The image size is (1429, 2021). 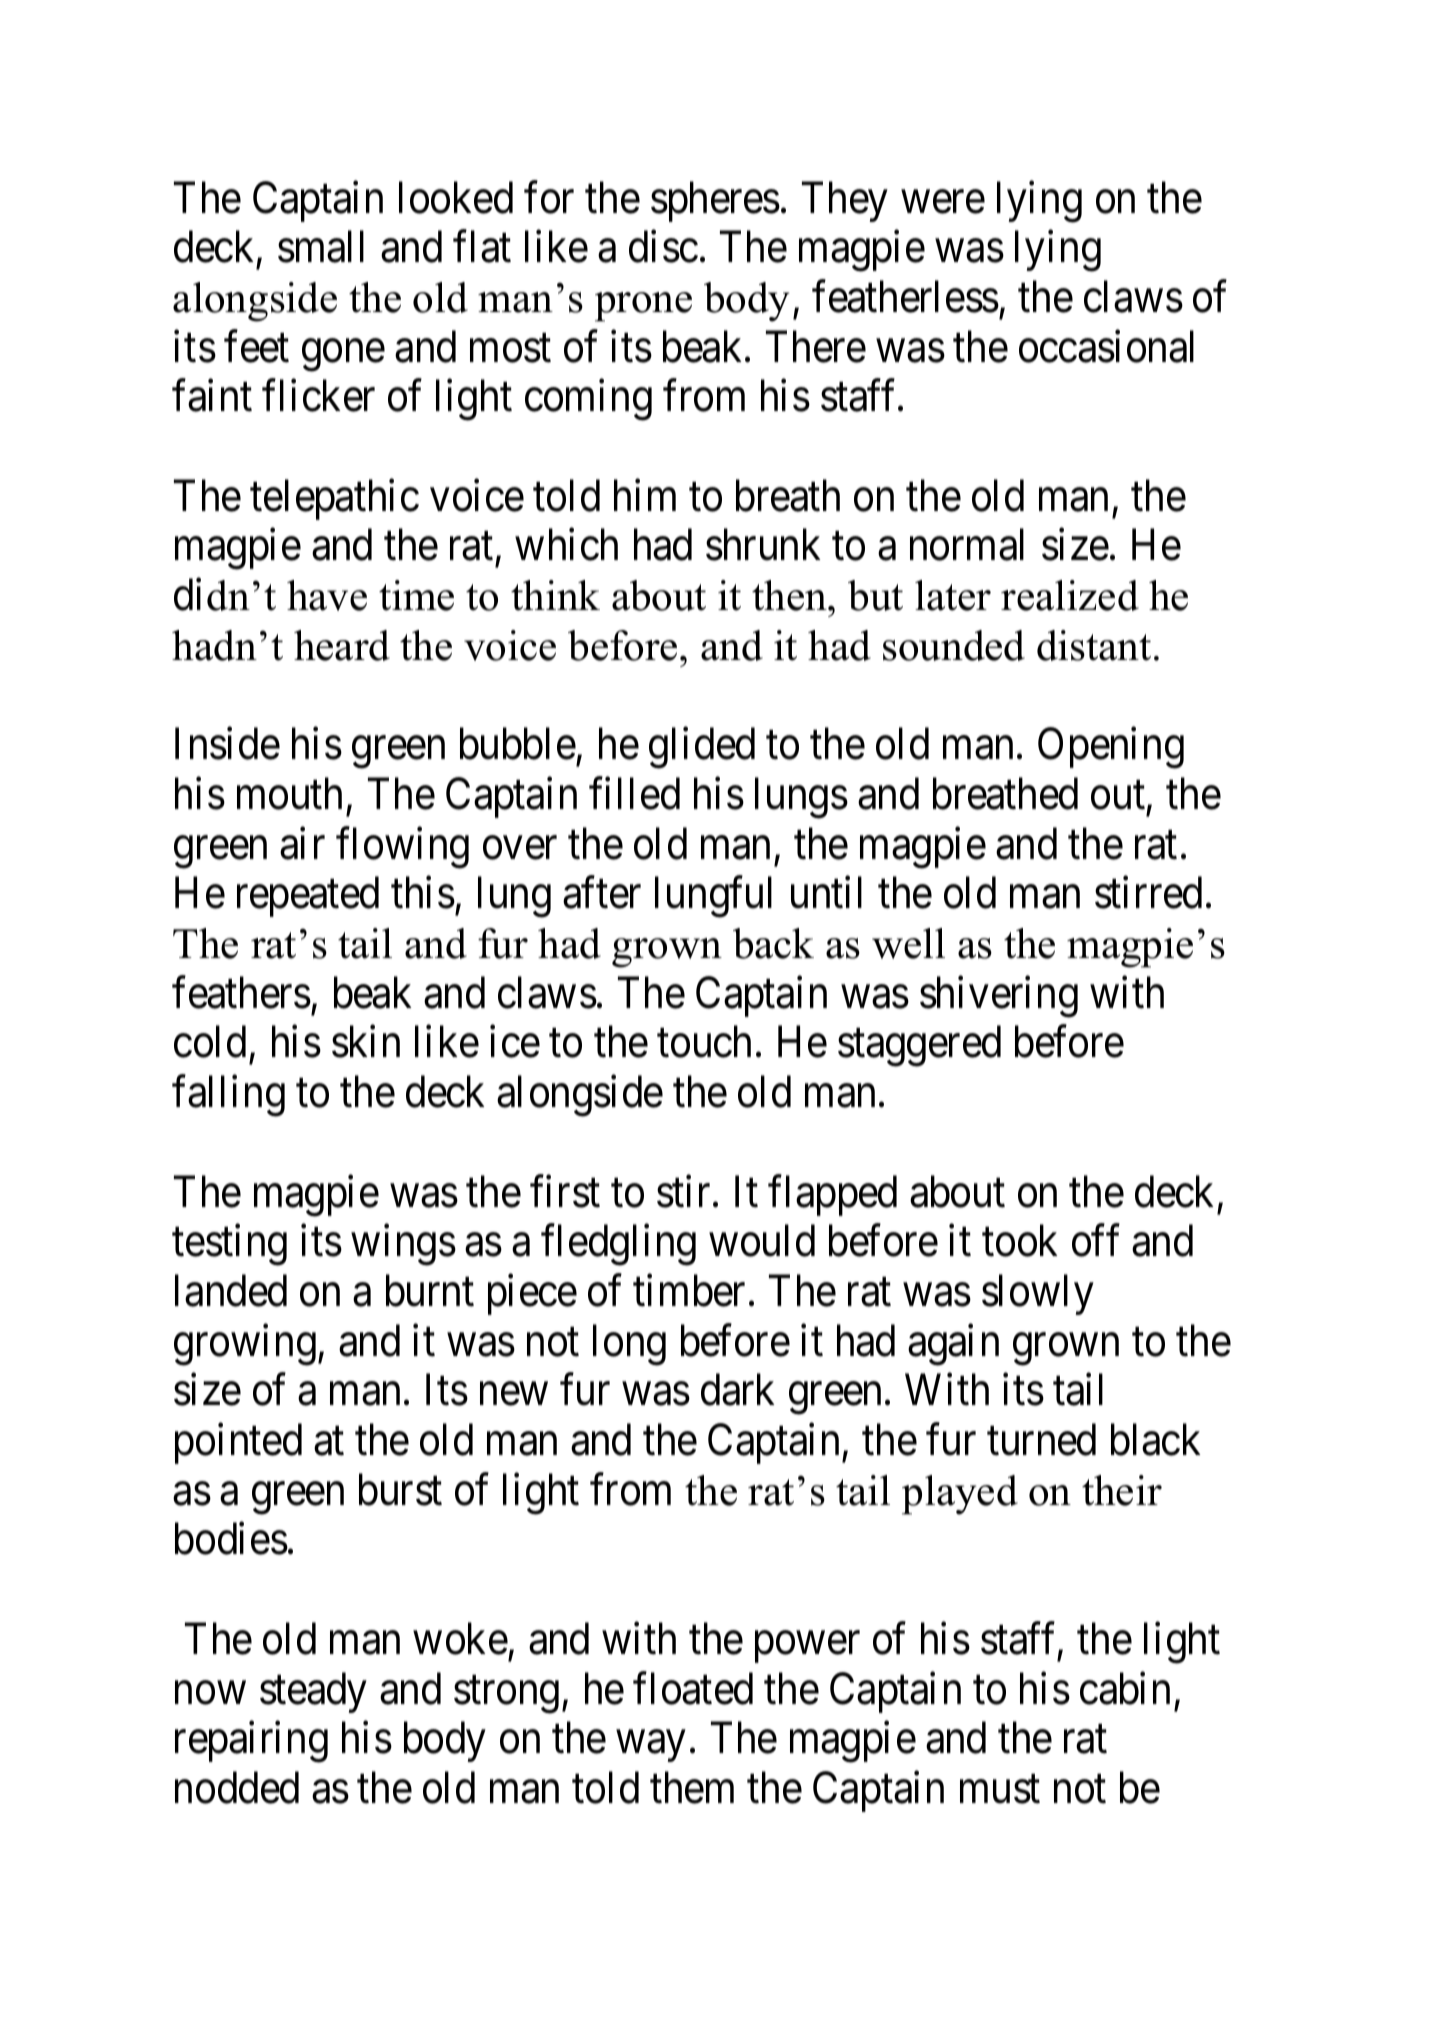 I want to click on timber, so click(x=689, y=1291).
